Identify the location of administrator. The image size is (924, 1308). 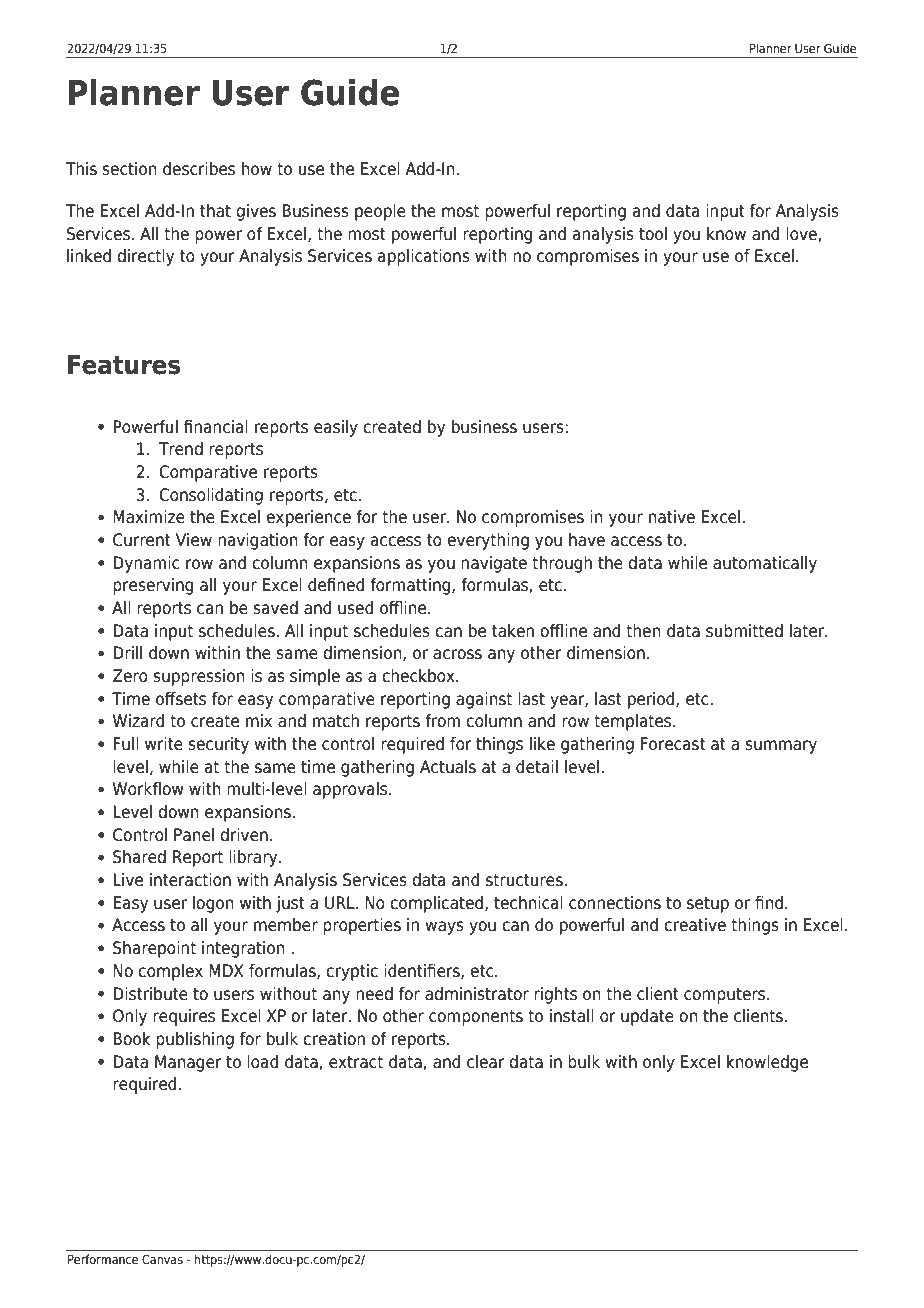
(477, 994).
